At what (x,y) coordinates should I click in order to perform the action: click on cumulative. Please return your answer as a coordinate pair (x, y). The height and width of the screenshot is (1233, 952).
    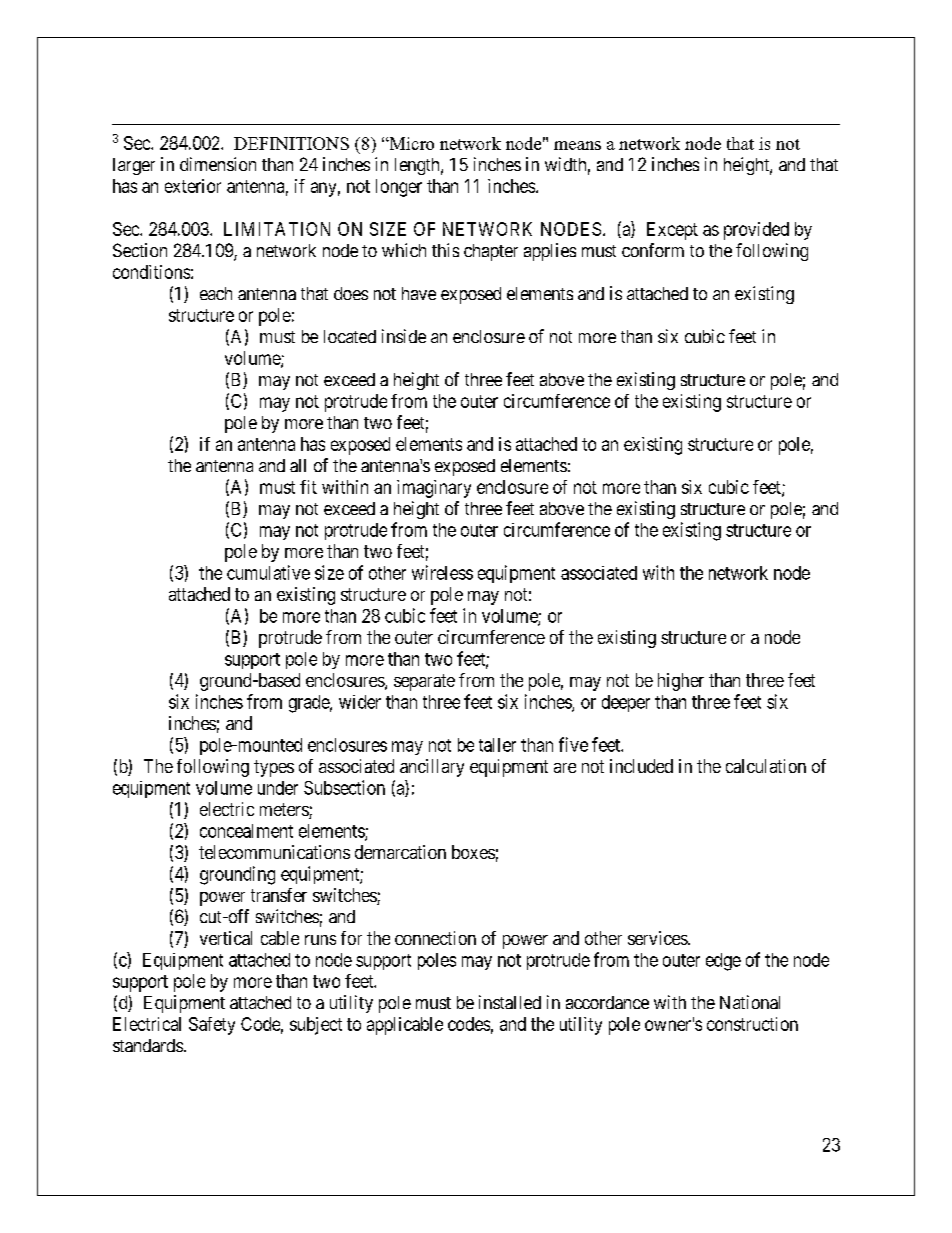
    Looking at the image, I should click on (268, 572).
